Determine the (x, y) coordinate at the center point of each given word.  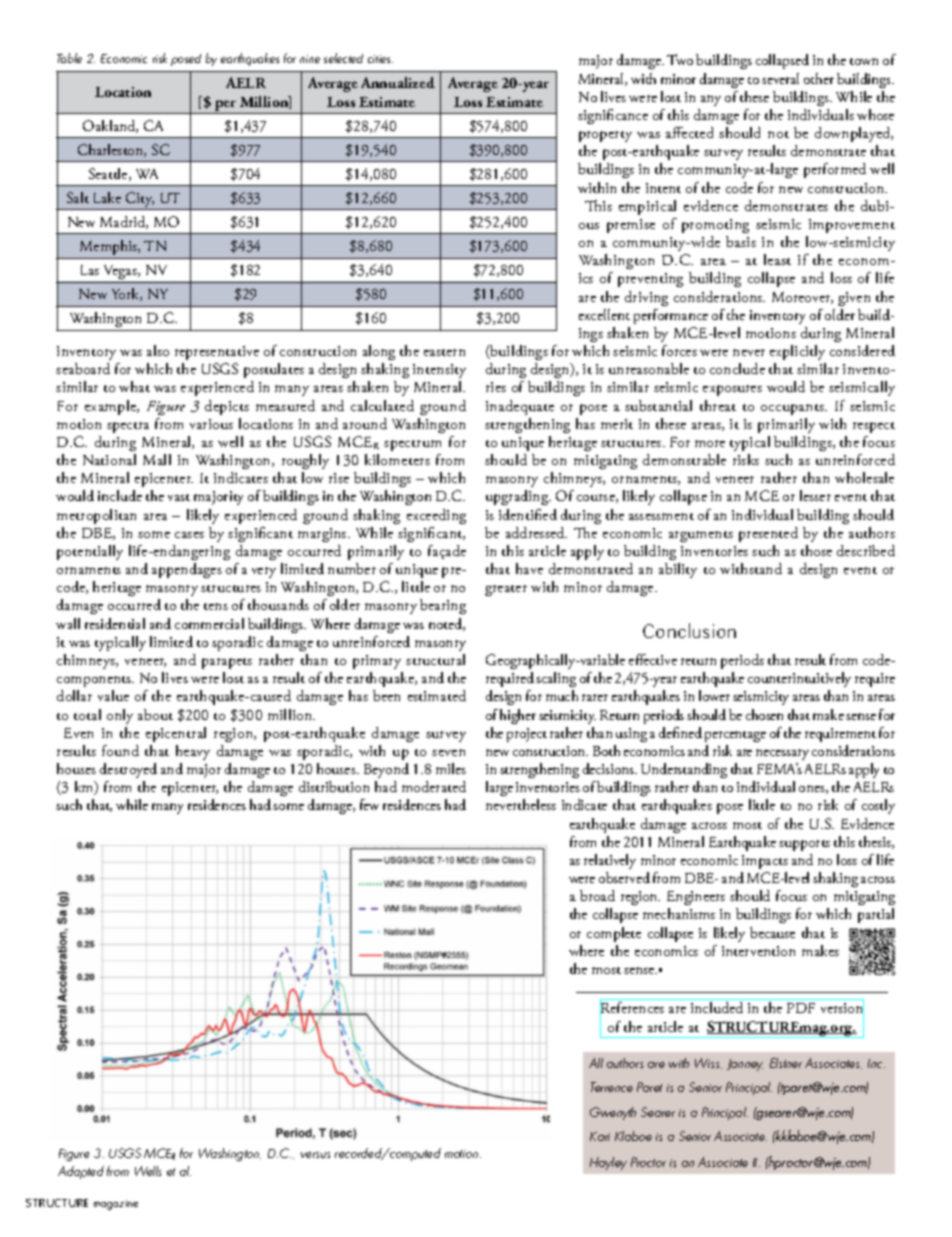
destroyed (128, 770)
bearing (443, 606)
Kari (600, 1136)
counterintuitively (799, 679)
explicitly (797, 352)
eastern (444, 352)
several (780, 78)
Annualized (398, 82)
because (772, 932)
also (158, 350)
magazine (116, 1205)
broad (597, 895)
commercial (209, 623)
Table (69, 58)
